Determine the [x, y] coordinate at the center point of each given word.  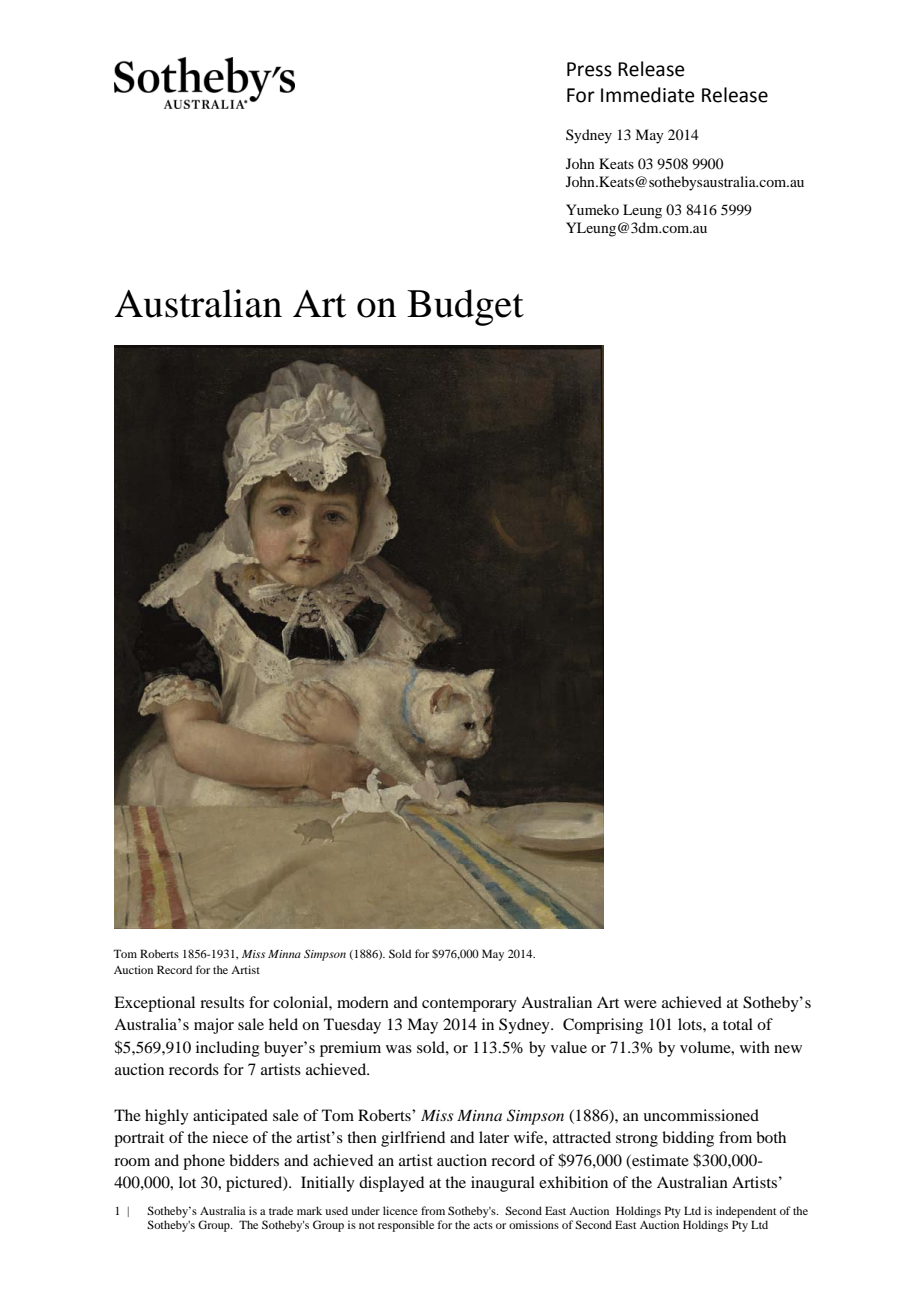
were [640, 1004]
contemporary [469, 1005]
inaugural [503, 1184]
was [399, 1049]
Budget [465, 307]
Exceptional [154, 1004]
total [738, 1024]
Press [589, 69]
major [214, 1026]
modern [363, 1002]
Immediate [648, 95]
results [222, 1002]
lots [691, 1024]
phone [204, 1162]
